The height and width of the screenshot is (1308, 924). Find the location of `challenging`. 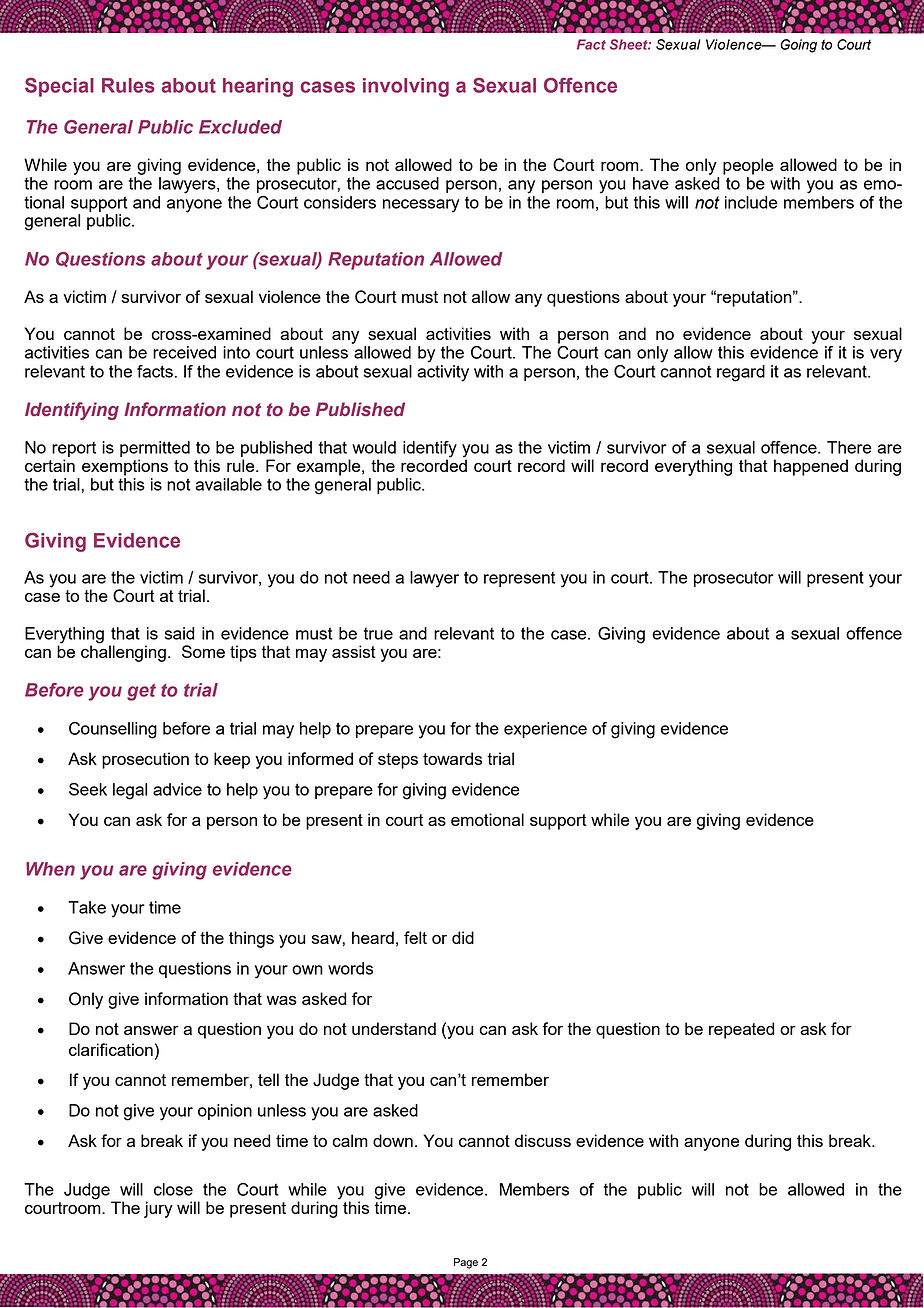

challenging is located at coordinates (123, 652).
